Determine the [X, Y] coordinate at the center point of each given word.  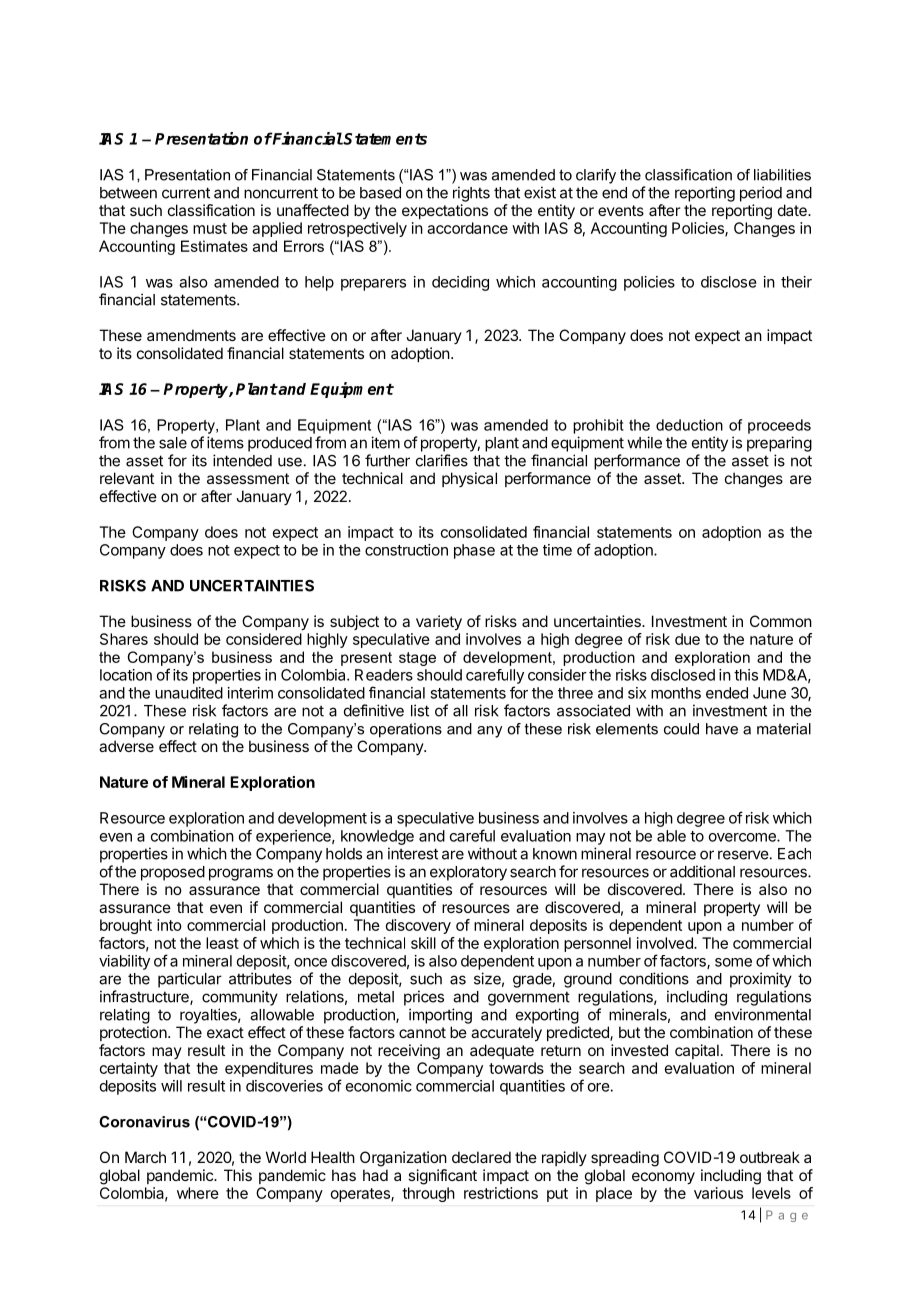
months [676, 693]
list [420, 710]
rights [471, 194]
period [761, 194]
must [210, 228]
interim [250, 693]
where [198, 1193]
